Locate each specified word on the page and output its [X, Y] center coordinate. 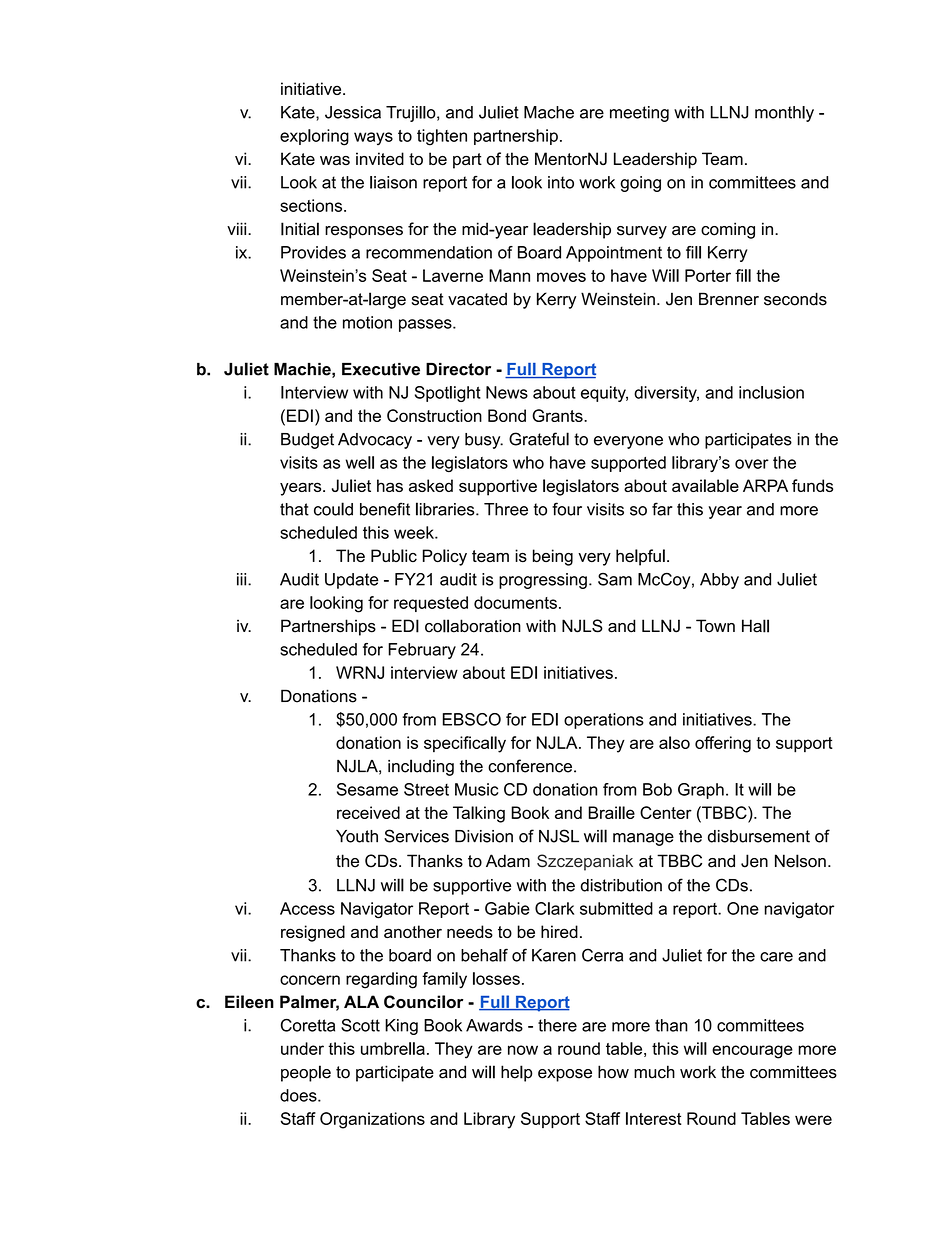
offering [723, 744]
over [752, 464]
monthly [784, 114]
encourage [752, 1052]
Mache [549, 112]
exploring [314, 137]
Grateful [539, 439]
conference [530, 766]
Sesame [367, 789]
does [299, 1095]
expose [565, 1075]
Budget [307, 441]
